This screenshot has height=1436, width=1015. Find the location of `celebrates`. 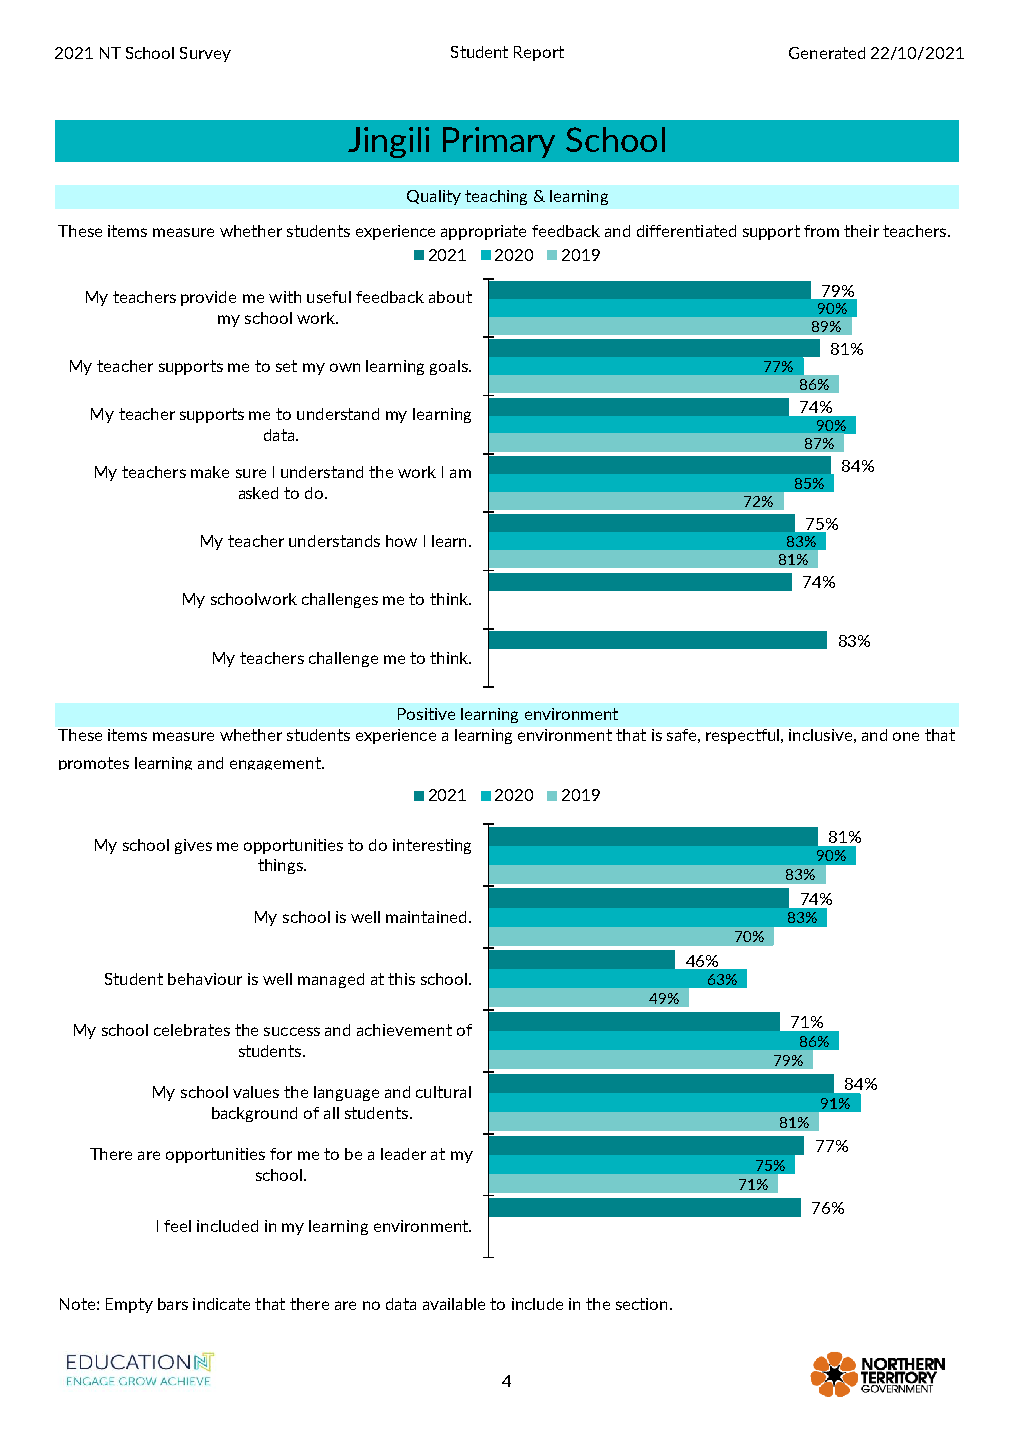

celebrates is located at coordinates (192, 1030).
